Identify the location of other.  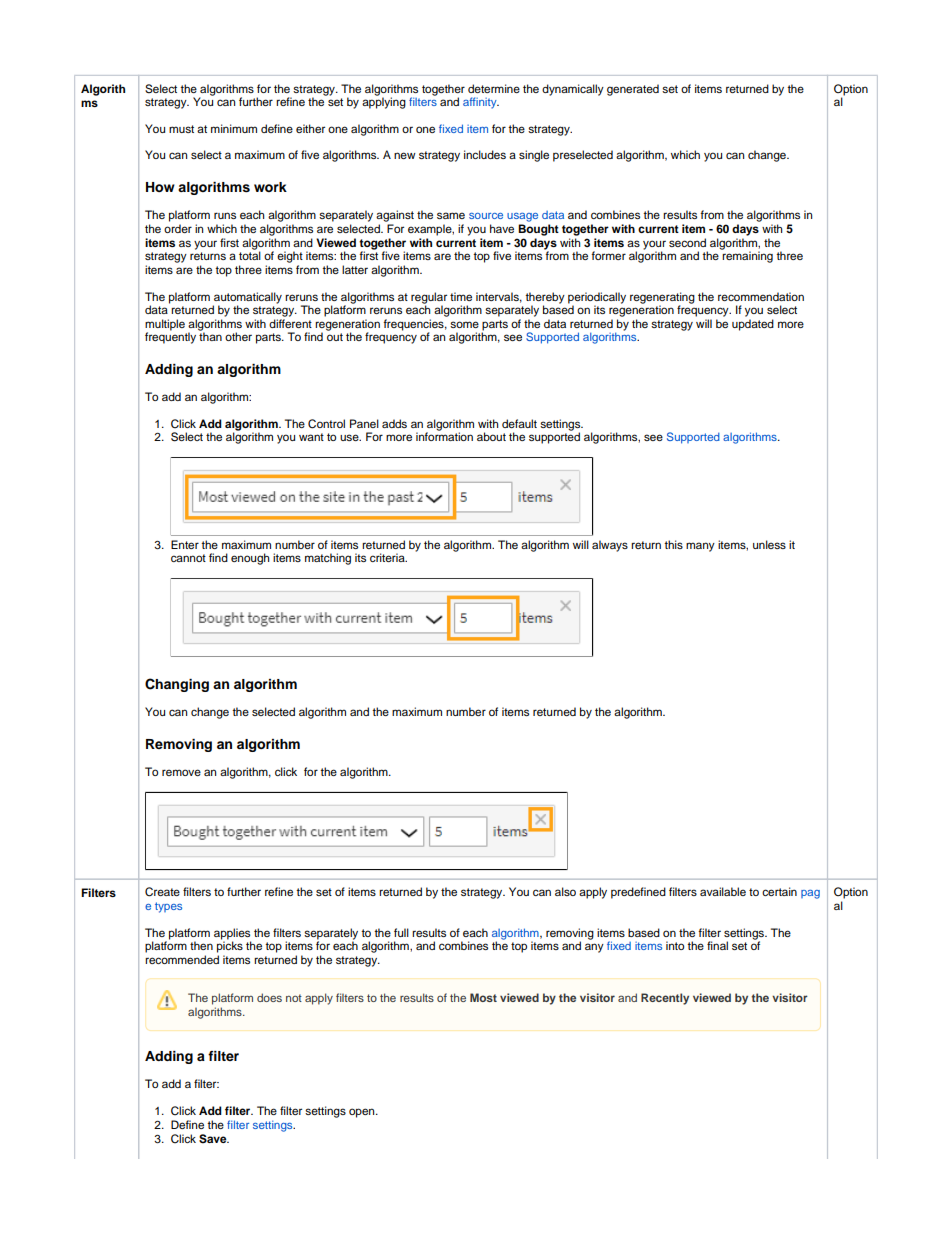
(238, 336).
